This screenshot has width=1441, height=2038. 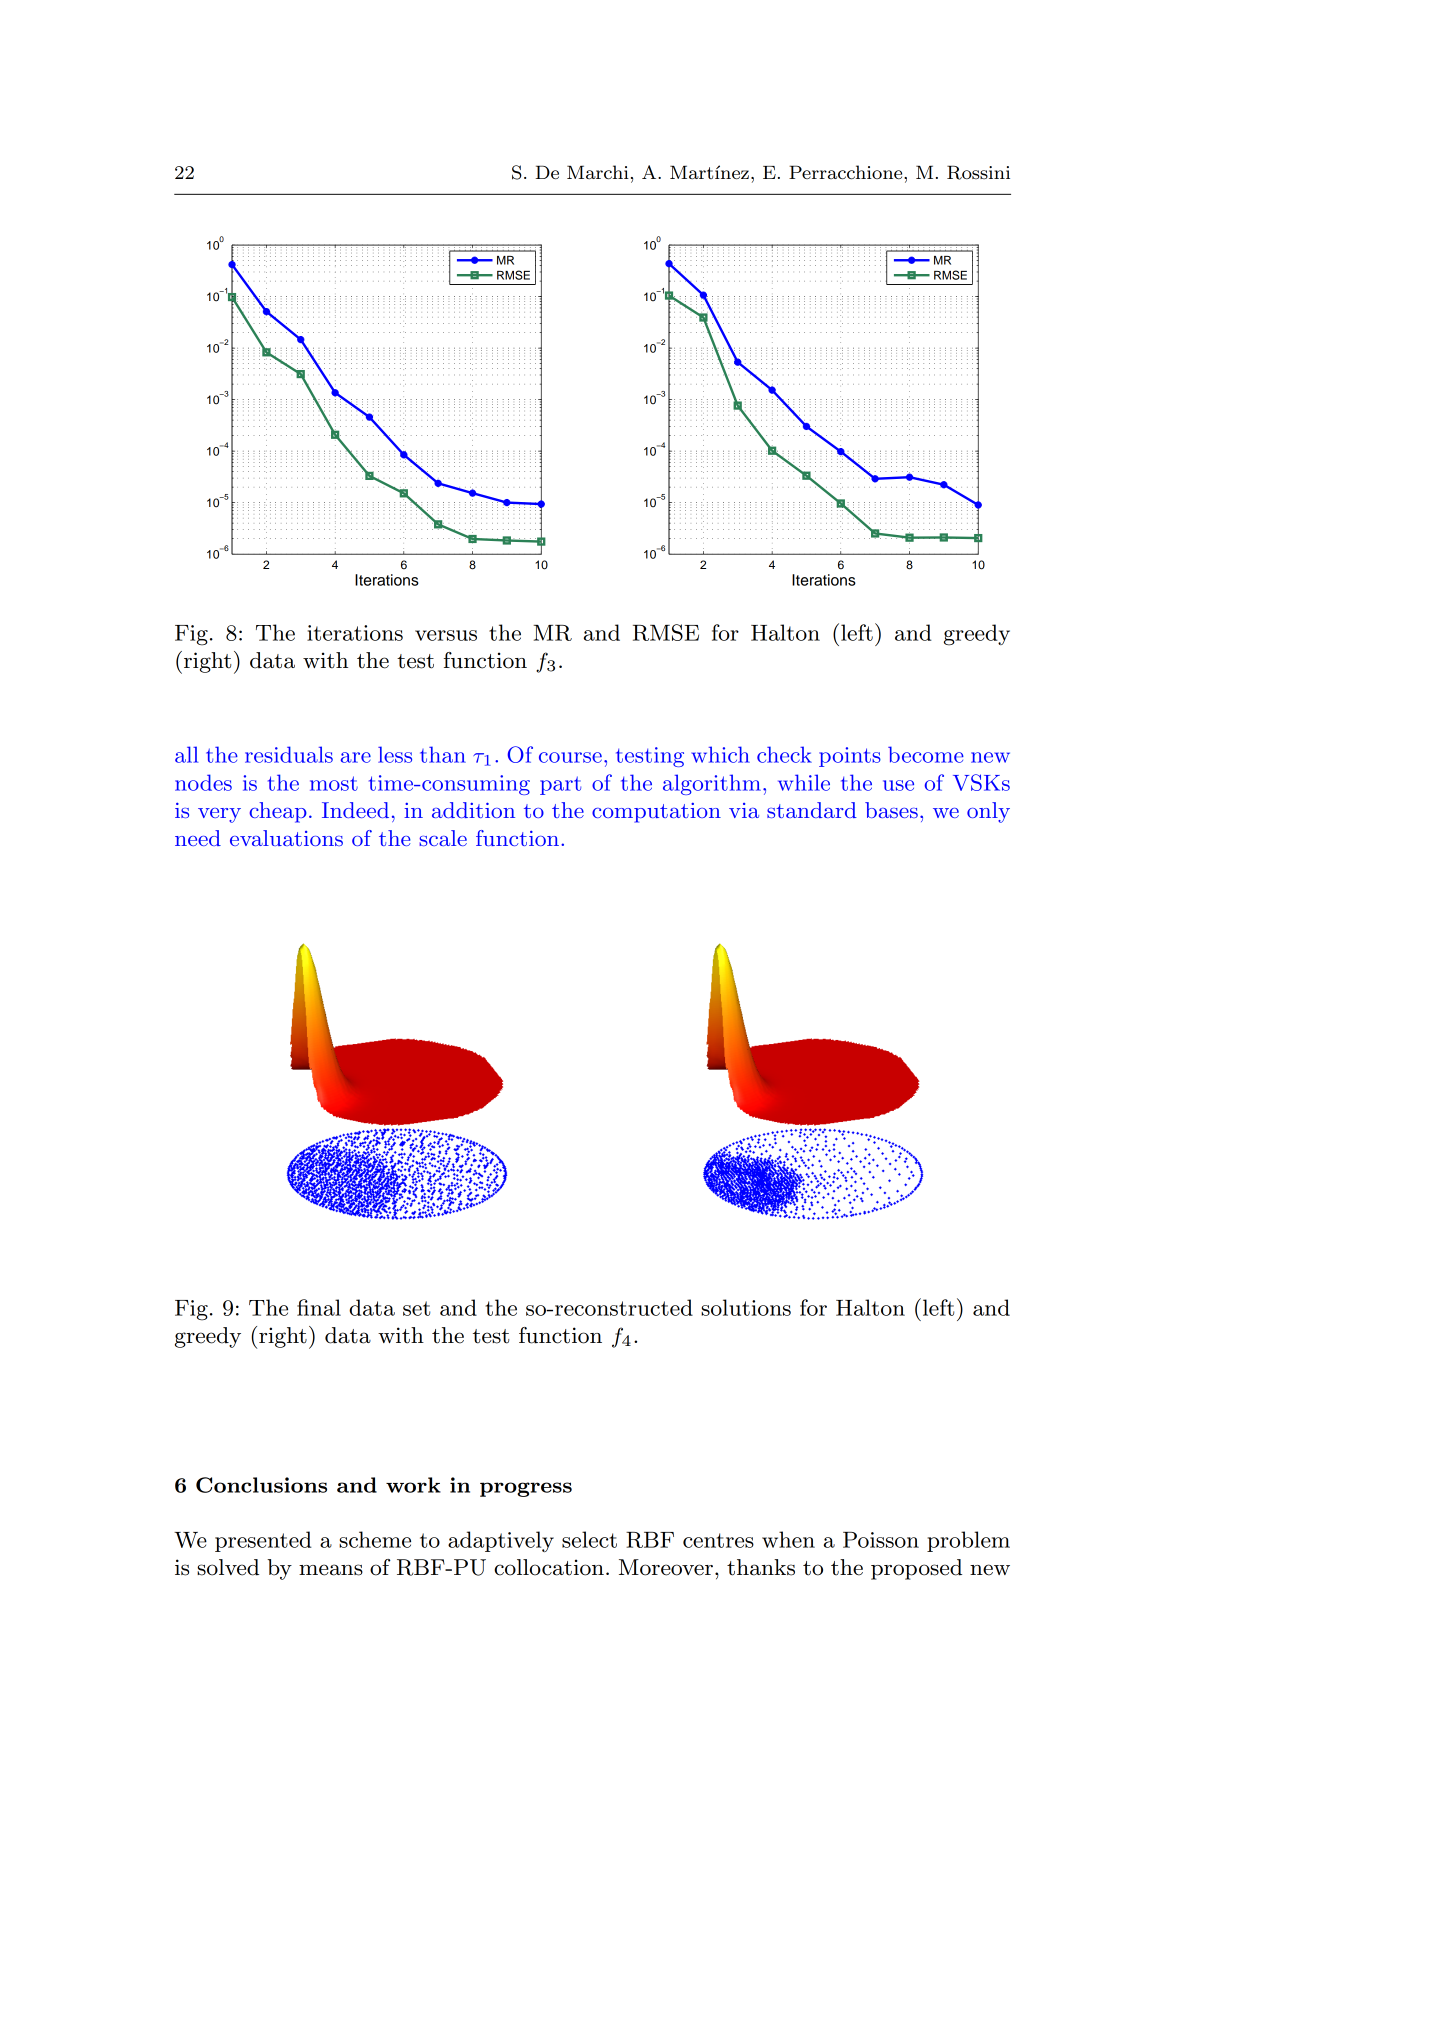 What do you see at coordinates (570, 757) in the screenshot?
I see `course` at bounding box center [570, 757].
